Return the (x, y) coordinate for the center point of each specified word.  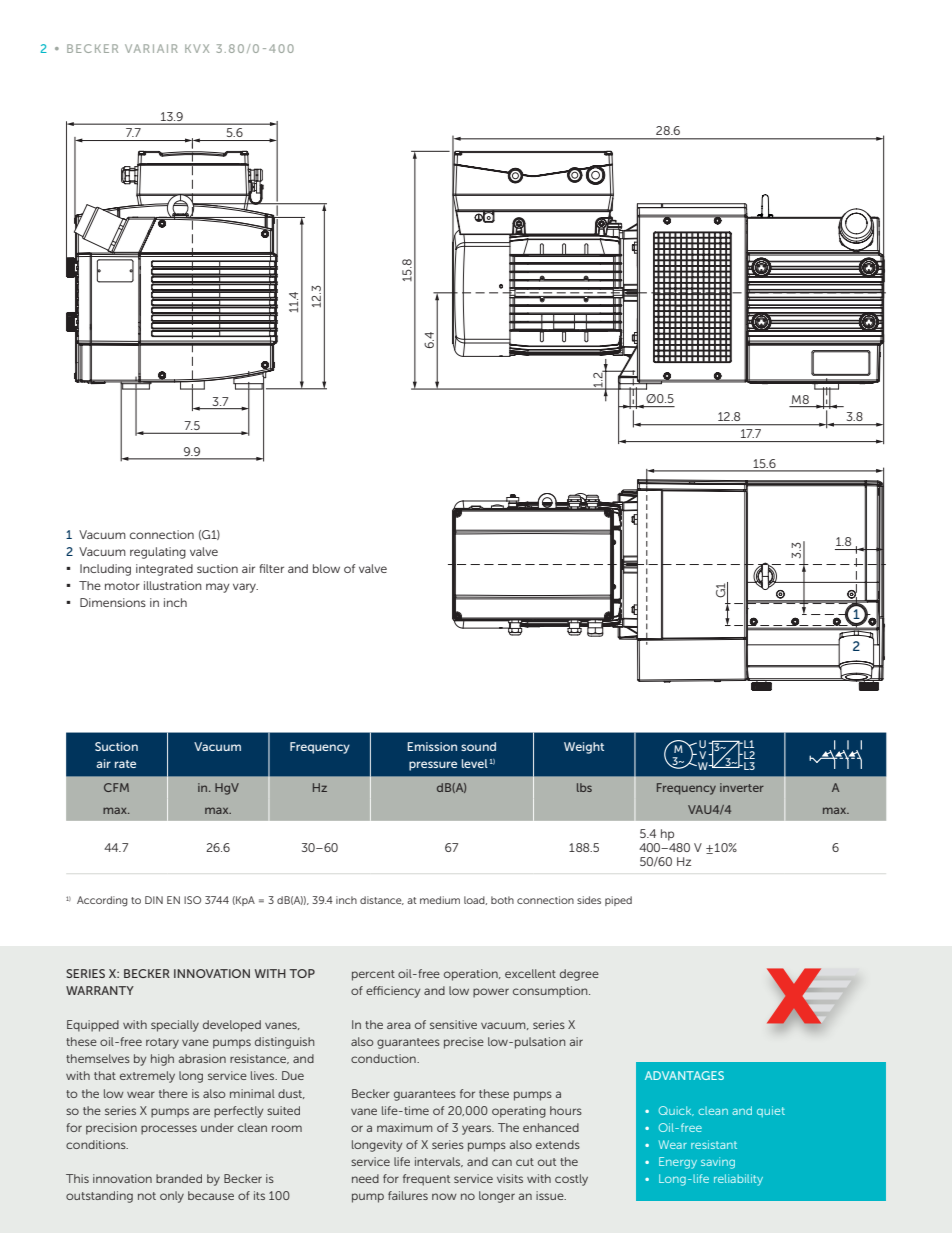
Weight (584, 748)
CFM (116, 787)
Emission (432, 746)
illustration (173, 585)
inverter (742, 787)
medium (440, 900)
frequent (426, 1180)
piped (618, 901)
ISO (192, 900)
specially (175, 1026)
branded (179, 1178)
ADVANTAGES (684, 1075)
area (399, 1025)
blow (326, 568)
